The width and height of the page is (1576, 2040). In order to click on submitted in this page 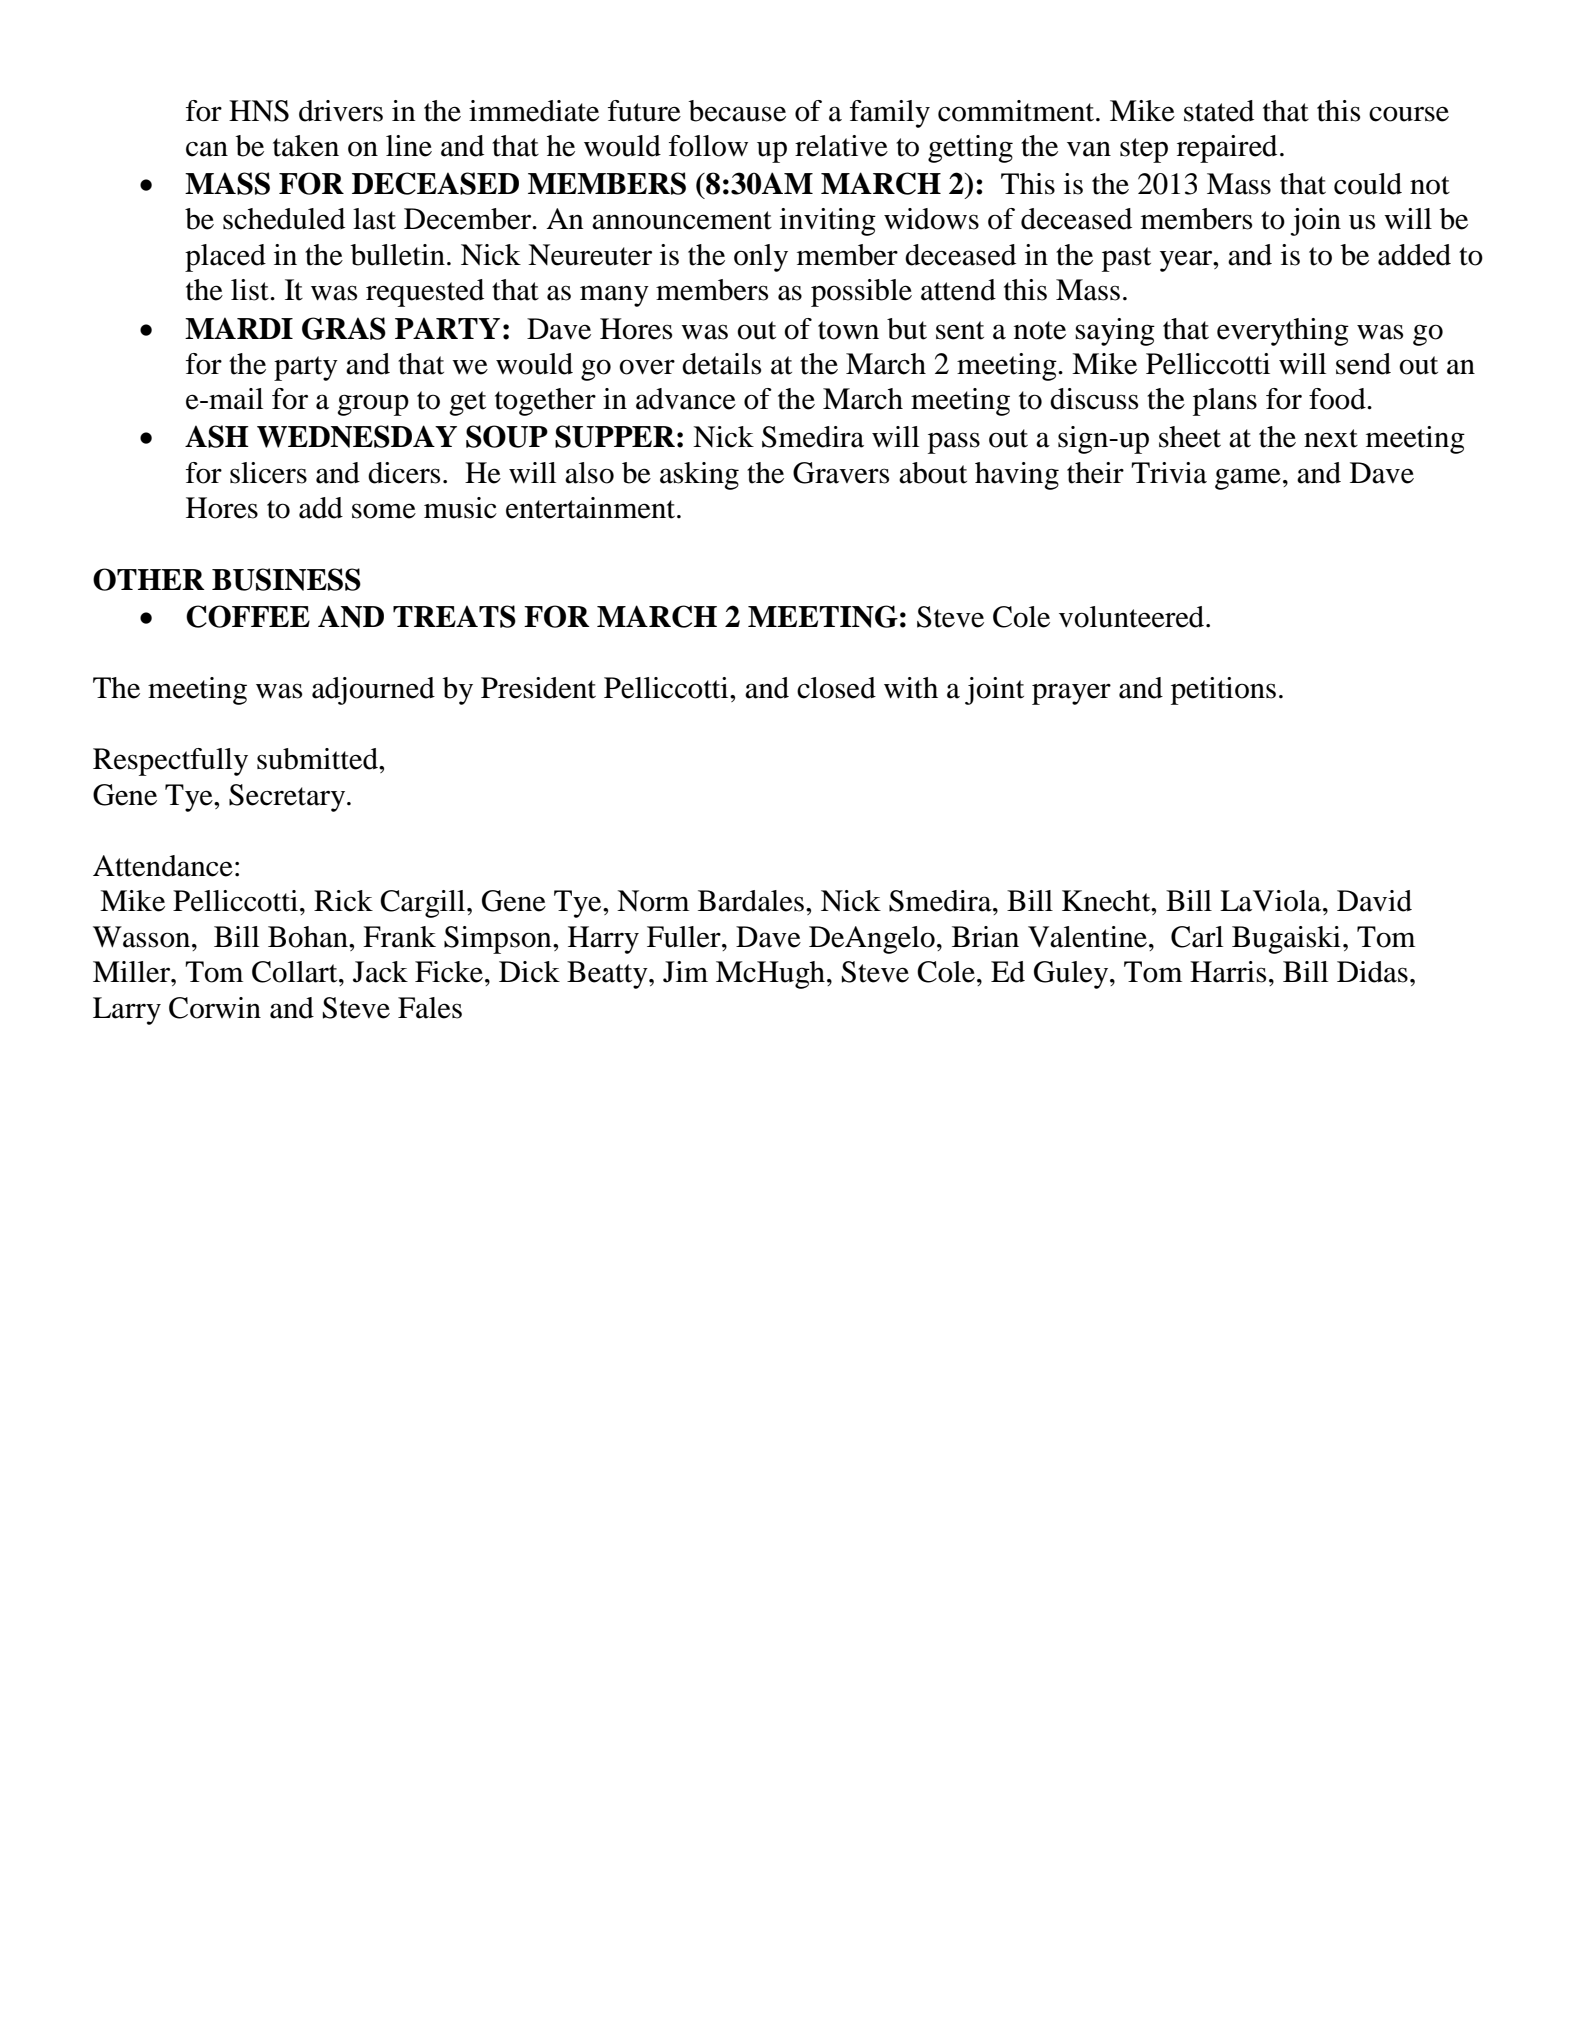, I will do `click(318, 759)`.
